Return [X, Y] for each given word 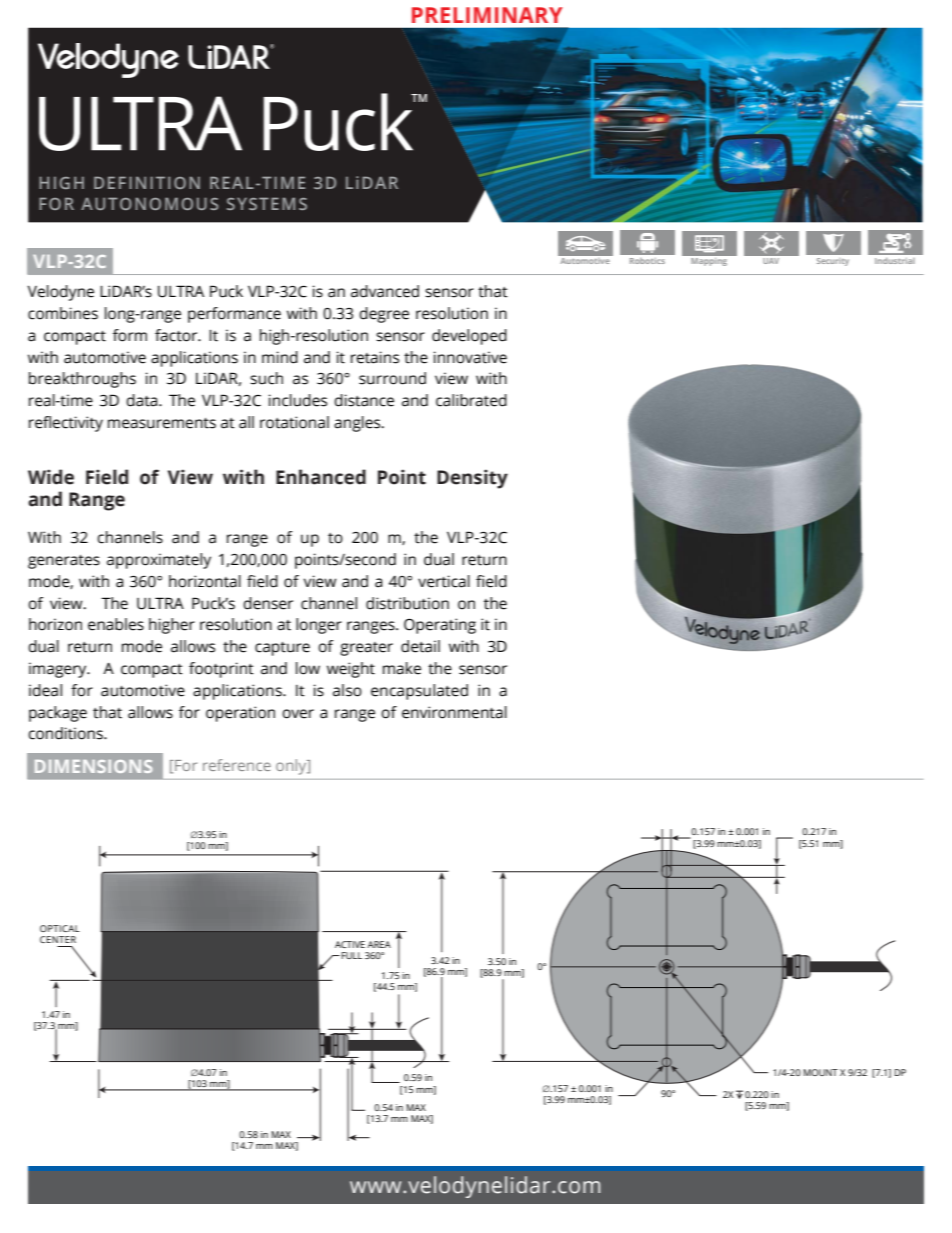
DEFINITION [147, 183]
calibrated [471, 400]
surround [392, 378]
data [143, 400]
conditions [66, 733]
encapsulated [419, 692]
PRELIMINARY [487, 15]
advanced [385, 291]
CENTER [58, 939]
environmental [454, 712]
